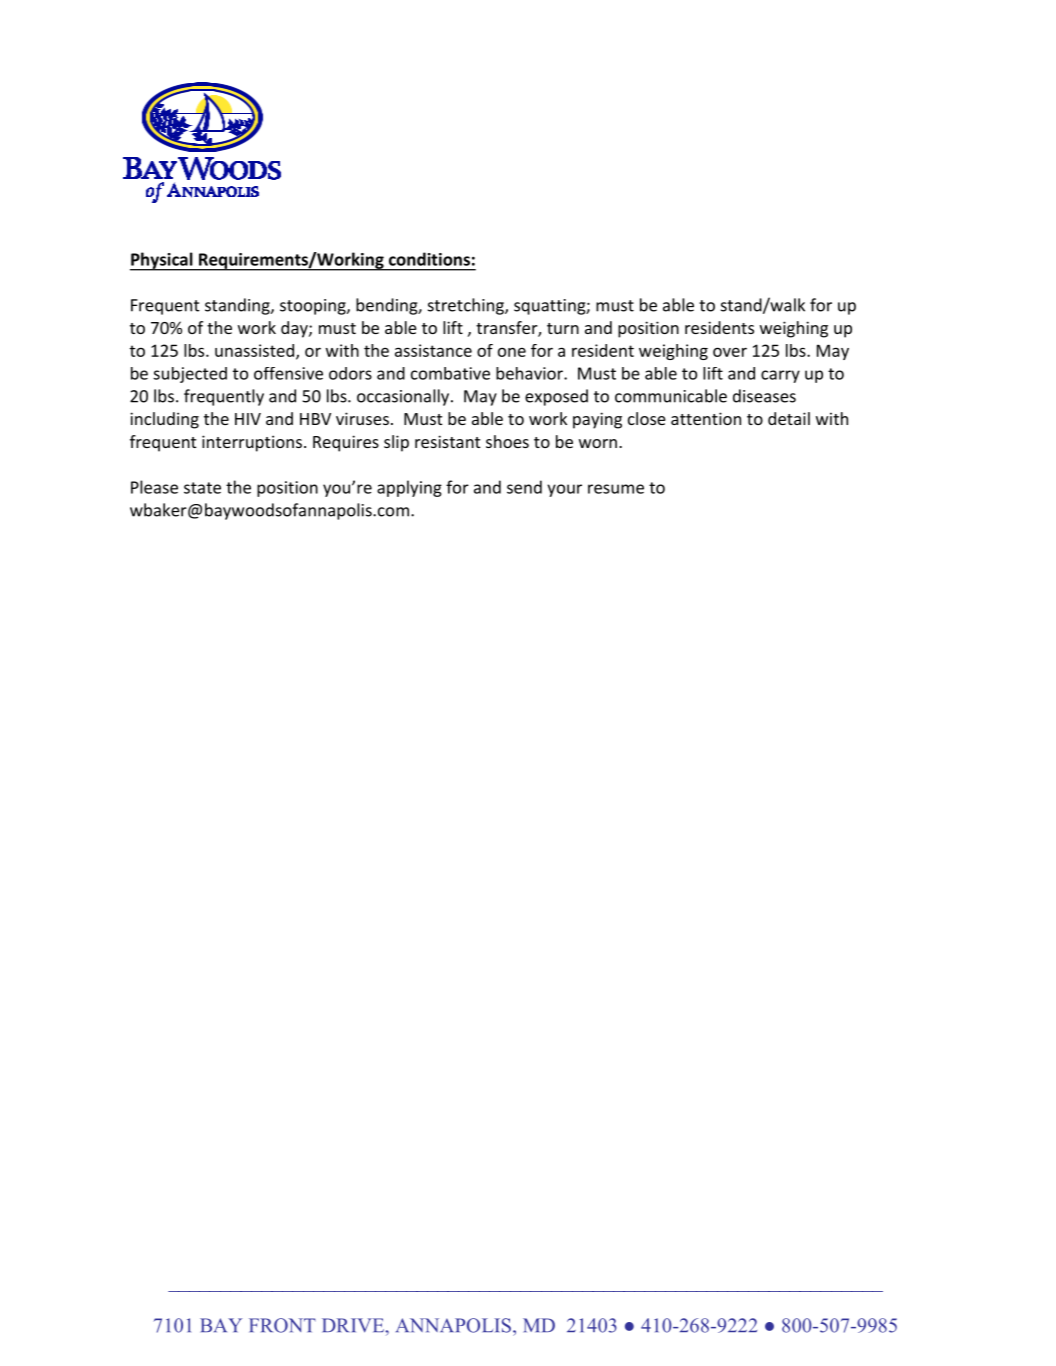  I want to click on resume, so click(616, 489).
